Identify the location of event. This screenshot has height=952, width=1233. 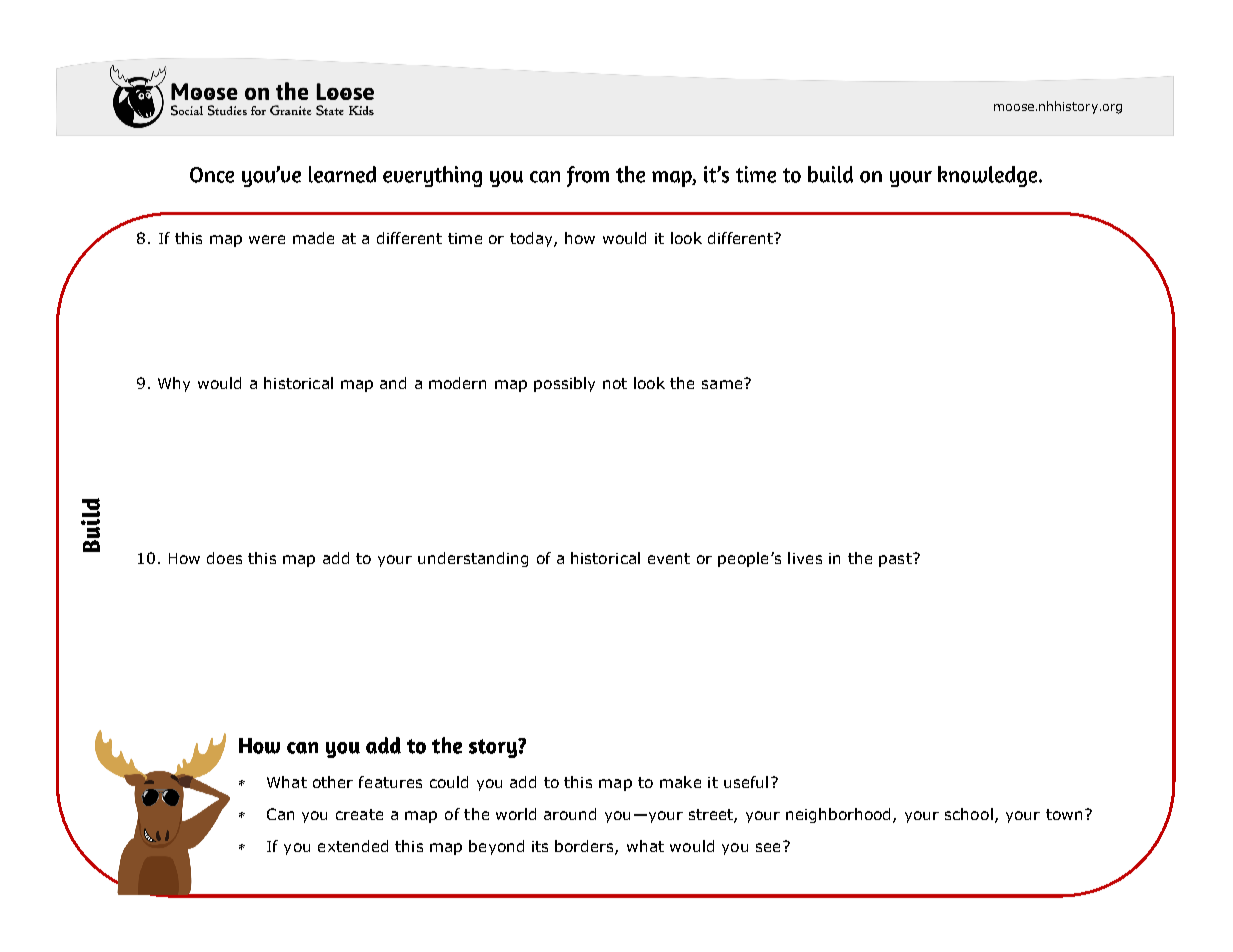
(669, 558).
